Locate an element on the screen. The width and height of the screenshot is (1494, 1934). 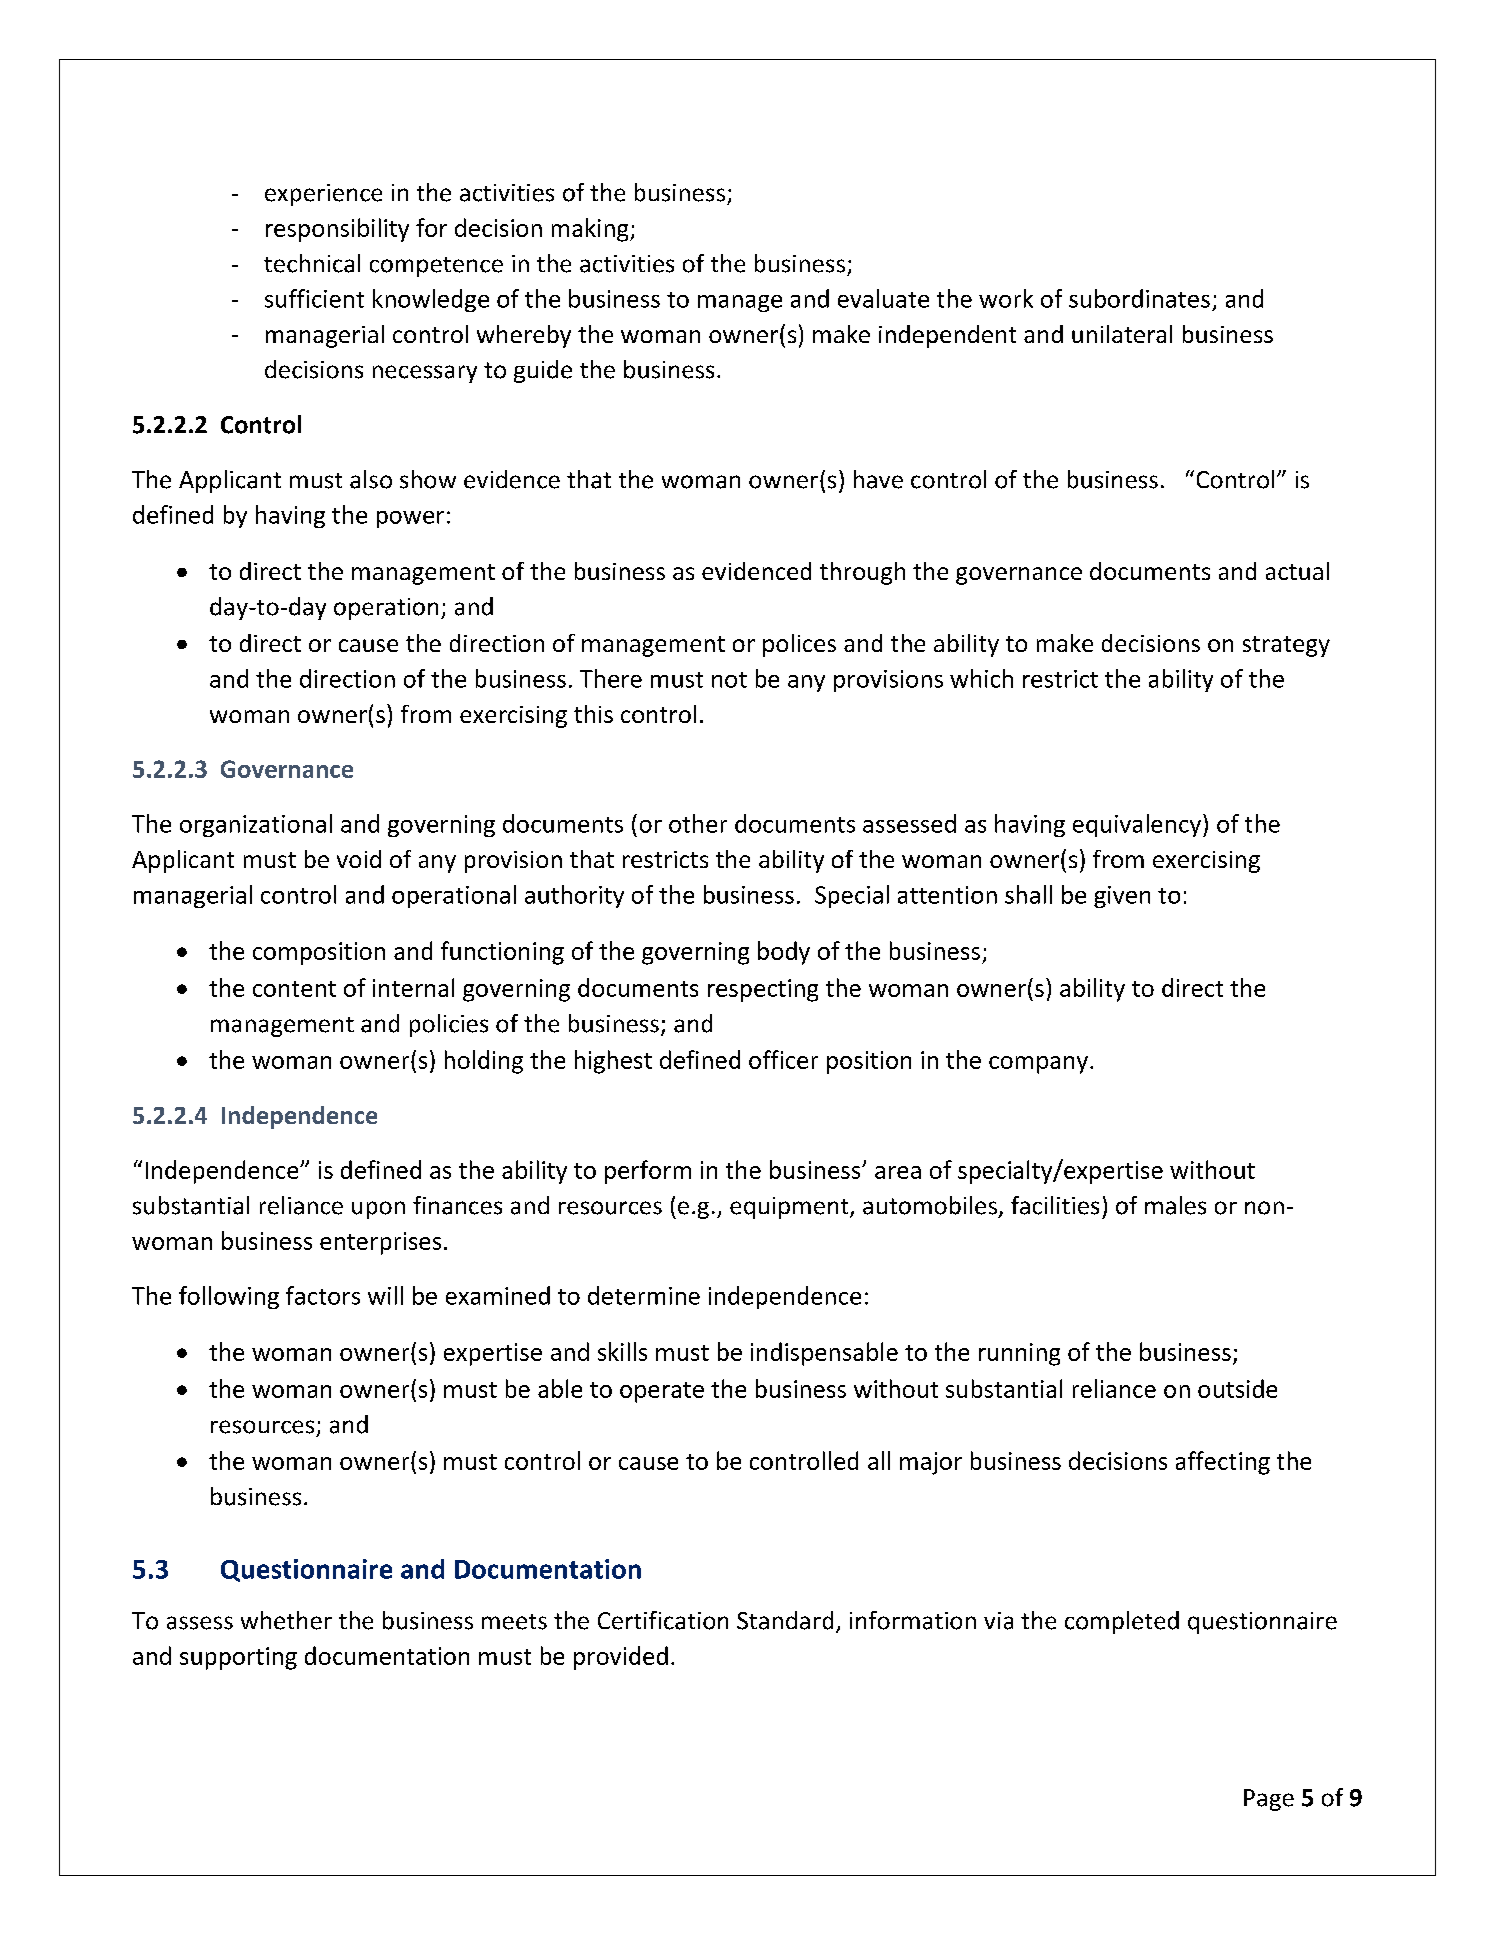
males is located at coordinates (1175, 1205).
